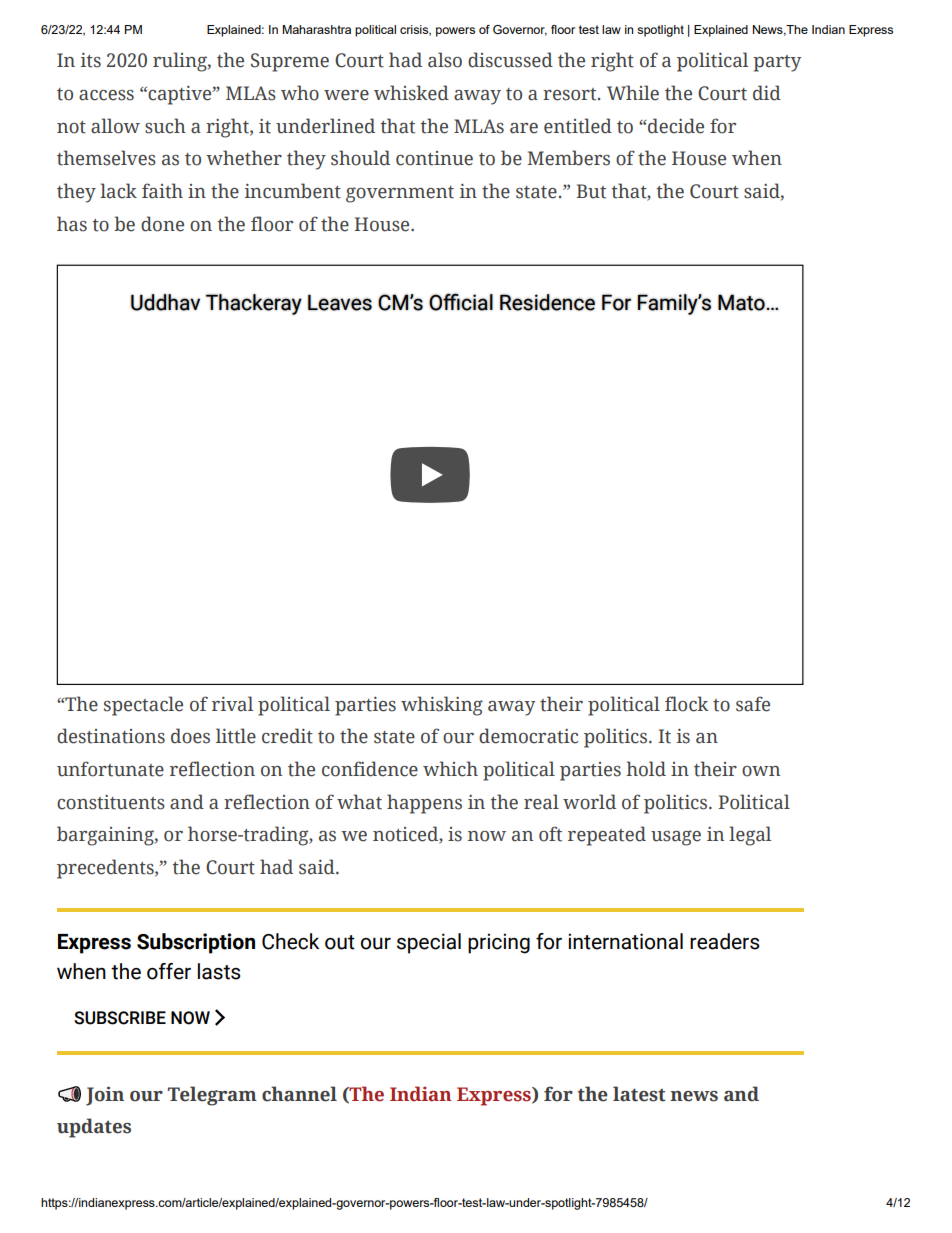  Describe the element at coordinates (143, 706) in the screenshot. I see `spectacle` at that location.
